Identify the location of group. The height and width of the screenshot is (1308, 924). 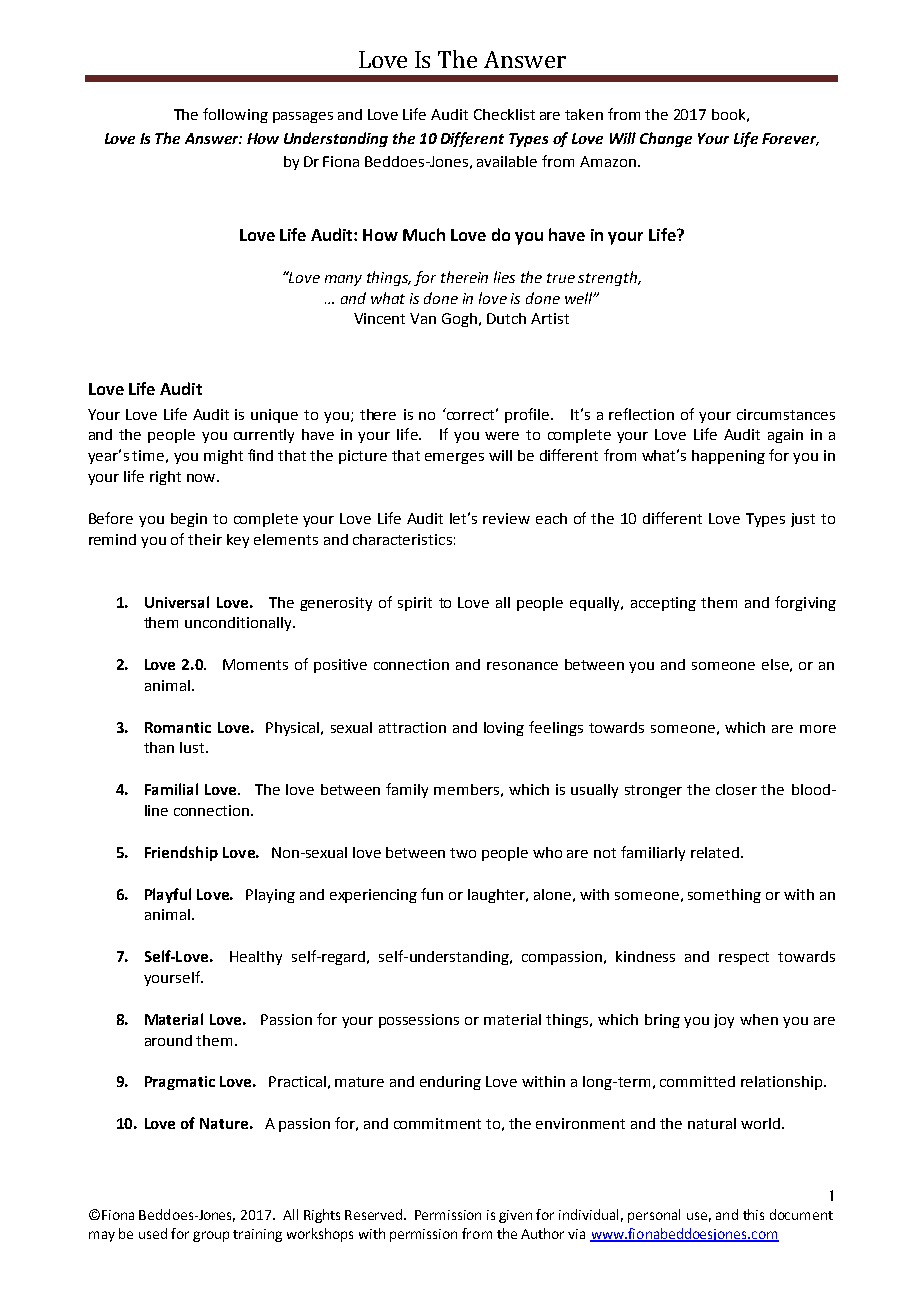
(211, 1236).
